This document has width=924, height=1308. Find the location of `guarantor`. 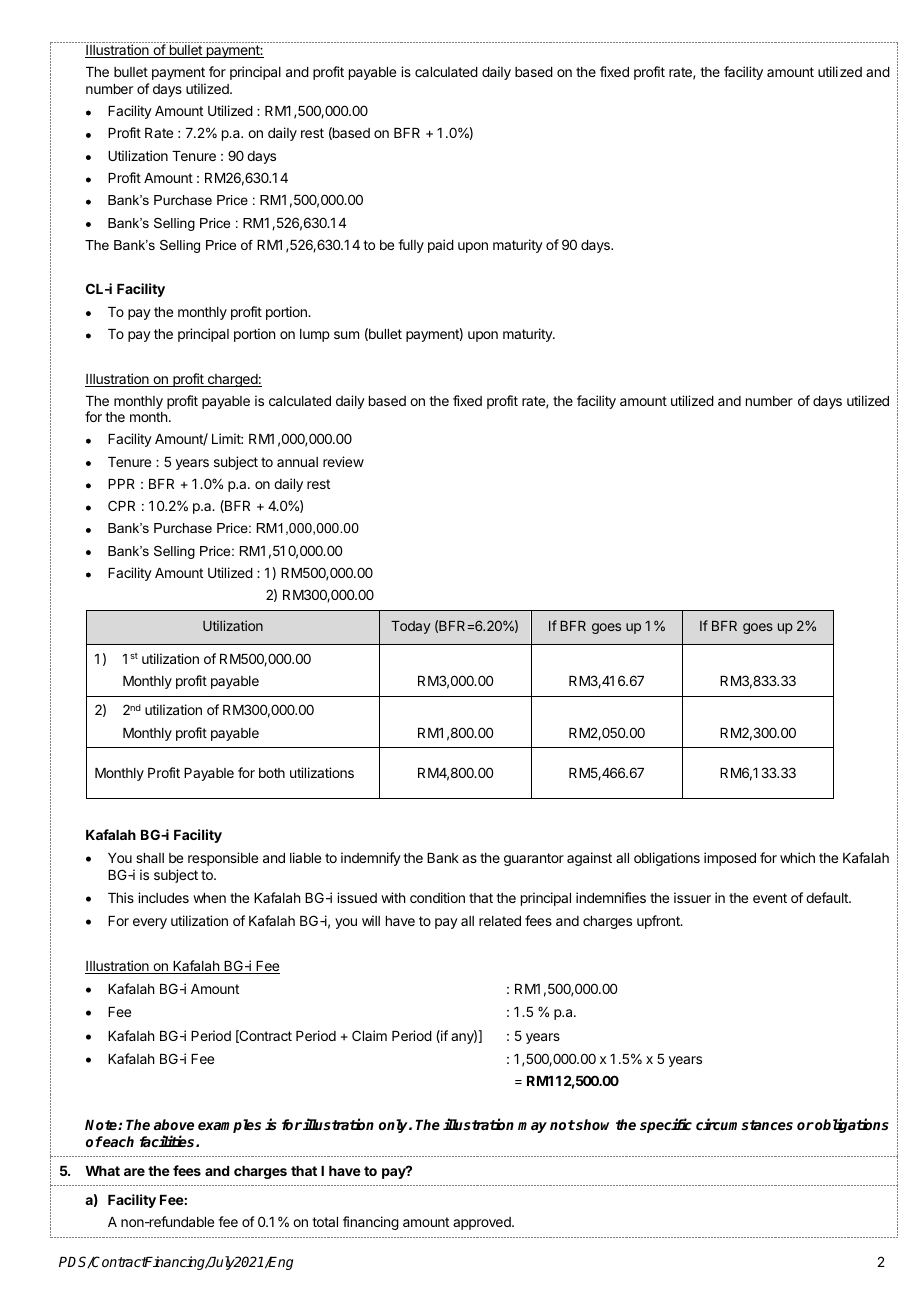

guarantor is located at coordinates (534, 859).
